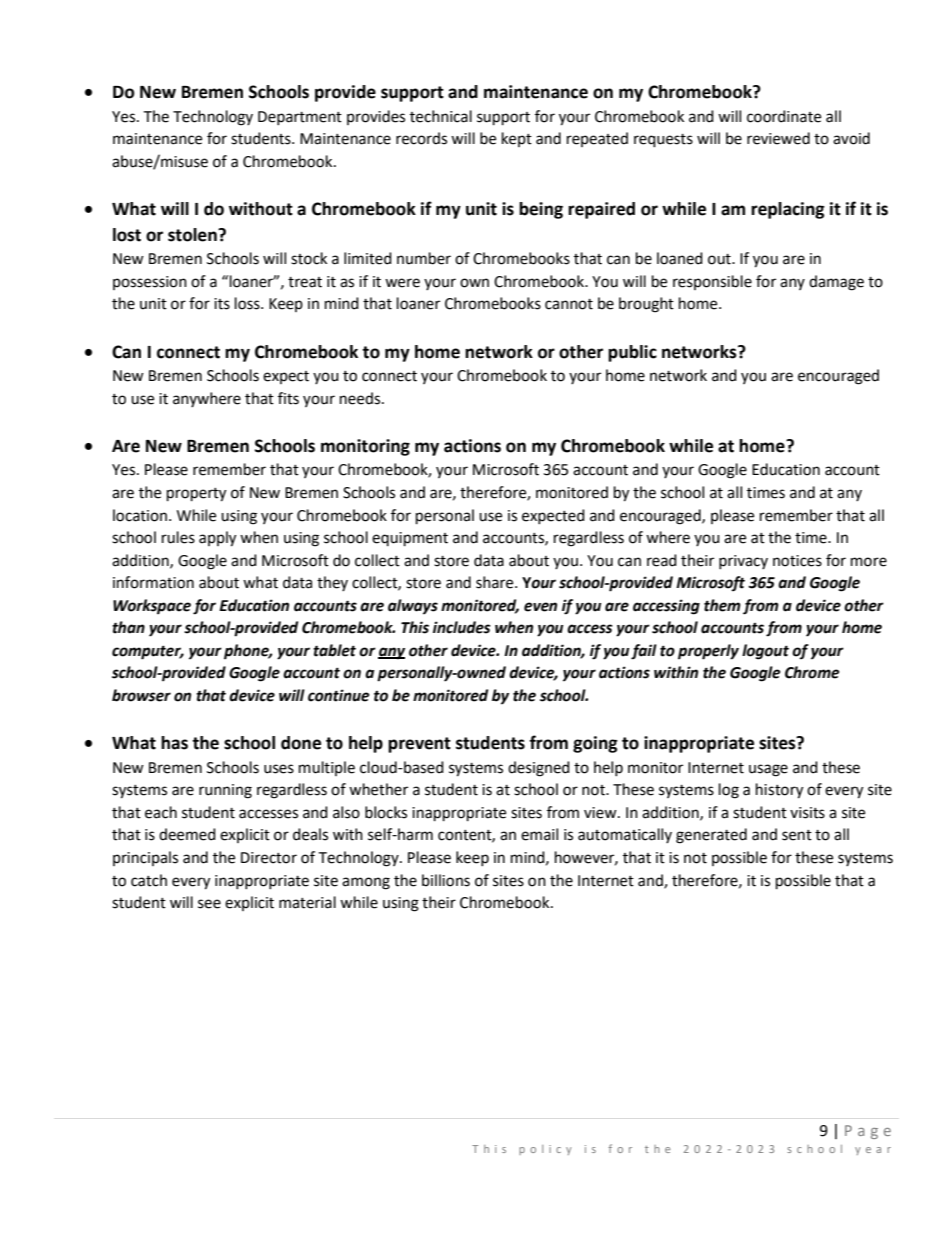  I want to click on billions, so click(446, 880).
